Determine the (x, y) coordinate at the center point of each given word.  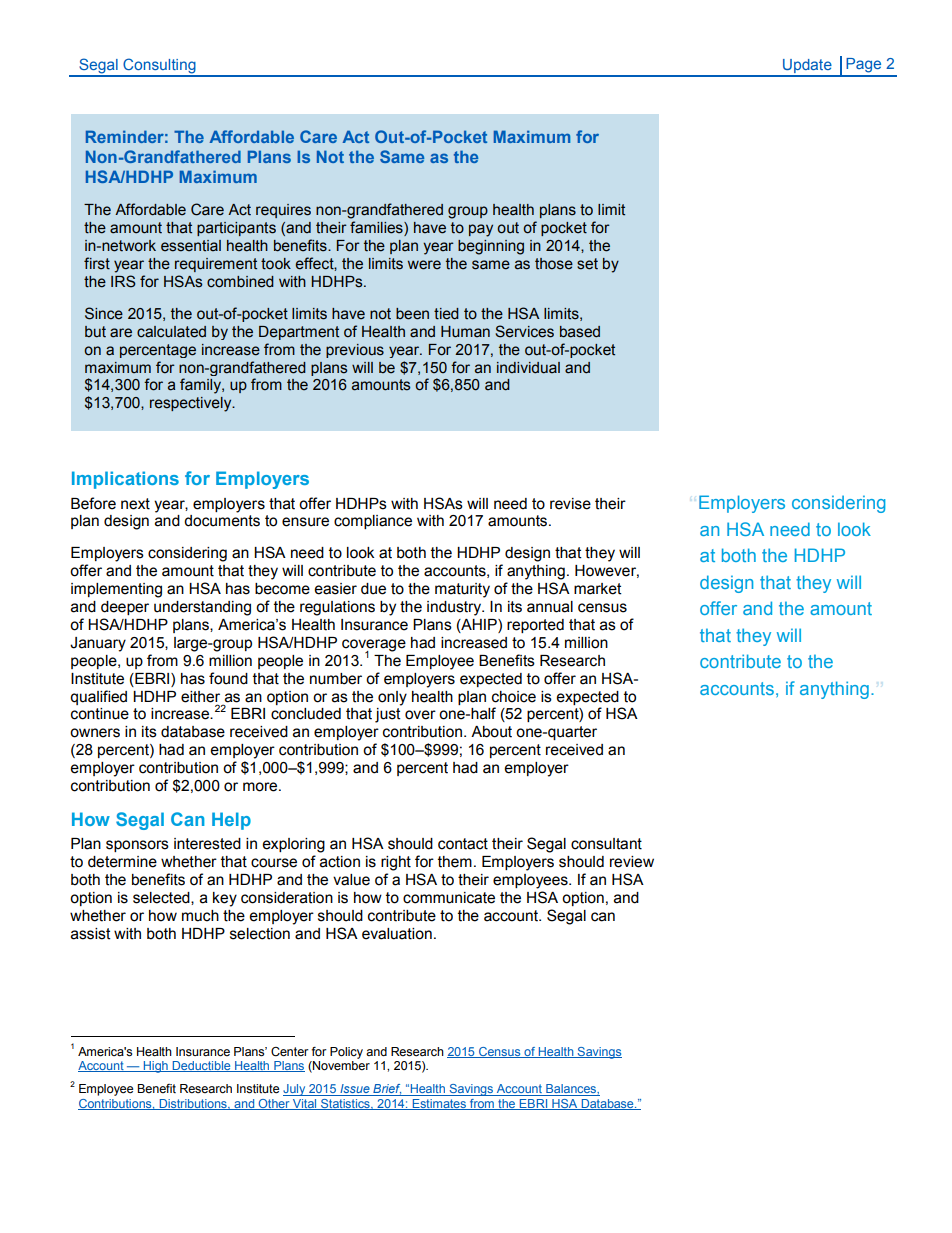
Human (465, 332)
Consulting (159, 67)
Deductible (201, 1066)
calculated (171, 332)
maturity (462, 590)
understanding (202, 608)
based (580, 332)
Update (807, 67)
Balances (571, 1090)
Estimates (439, 1104)
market (598, 589)
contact (463, 844)
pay (481, 230)
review (632, 862)
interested (207, 844)
